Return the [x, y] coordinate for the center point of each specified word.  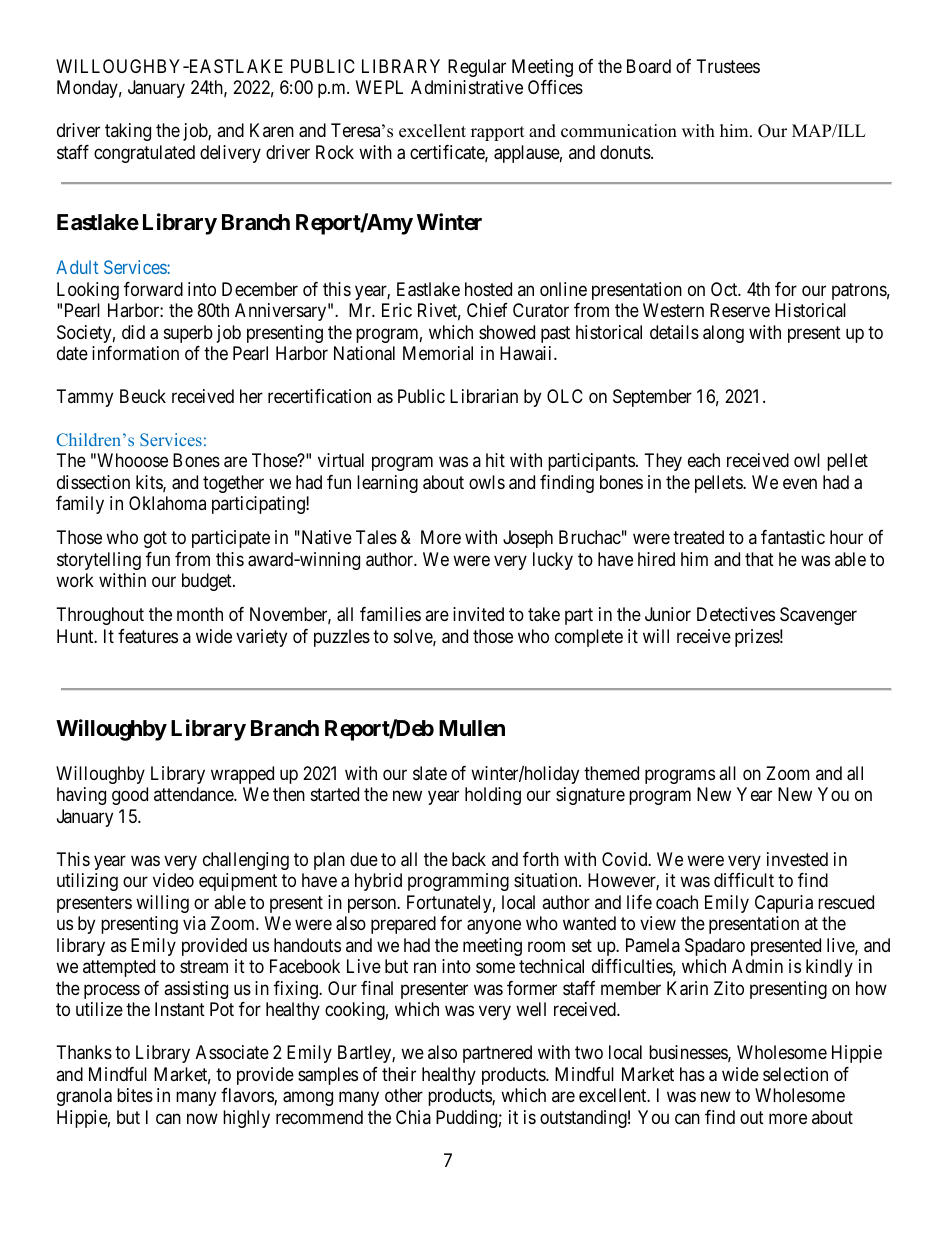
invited [478, 614]
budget [208, 582]
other [404, 1095]
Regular [477, 68]
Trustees [728, 66]
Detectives [736, 614]
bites [135, 1095]
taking [128, 132]
